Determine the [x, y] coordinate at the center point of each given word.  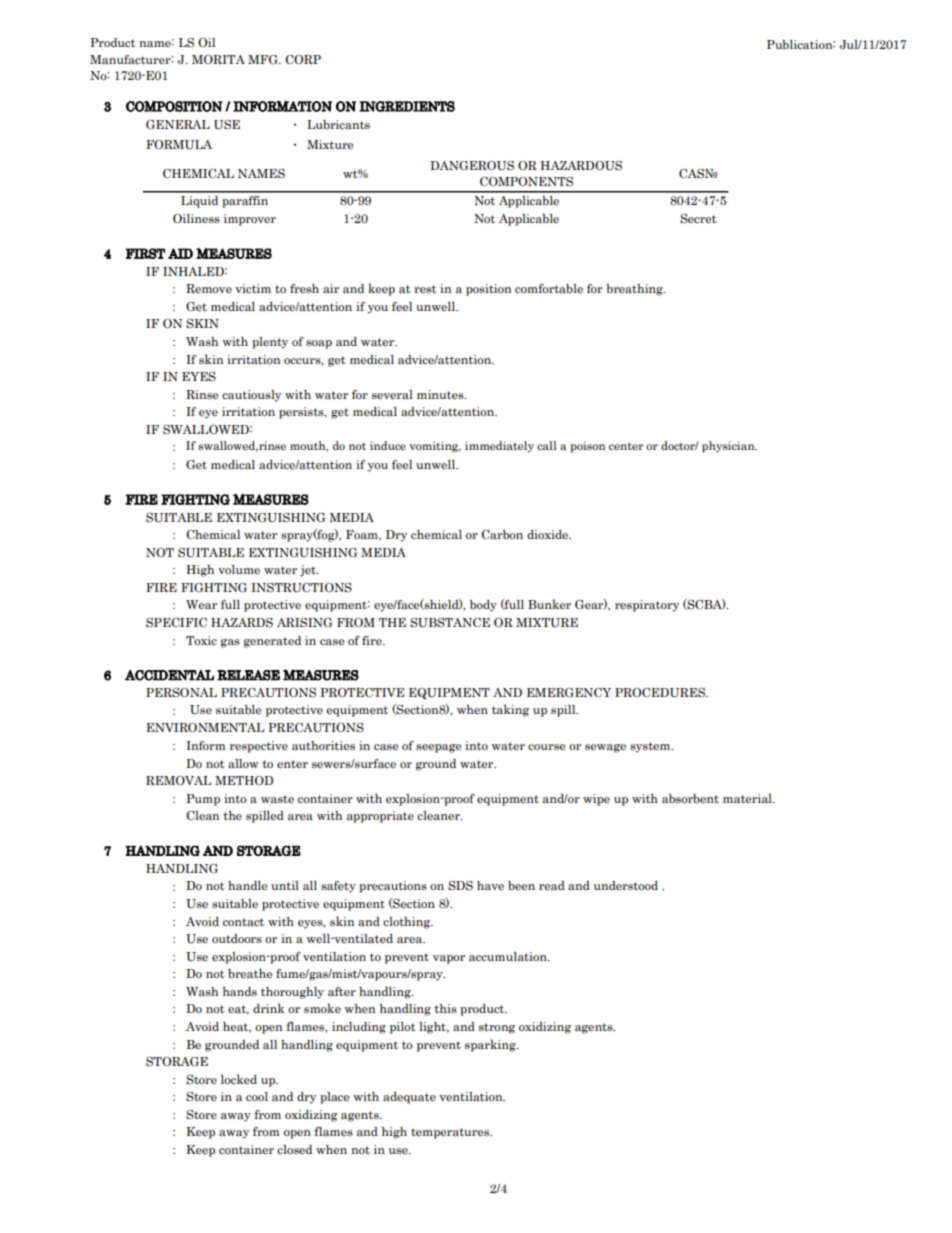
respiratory [647, 606]
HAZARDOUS [581, 166]
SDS [460, 886]
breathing [635, 290]
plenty [270, 343]
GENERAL [178, 124]
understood [626, 885]
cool [257, 1096]
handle [247, 885]
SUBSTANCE [450, 623]
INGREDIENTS [407, 106]
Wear [201, 604]
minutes [441, 394]
